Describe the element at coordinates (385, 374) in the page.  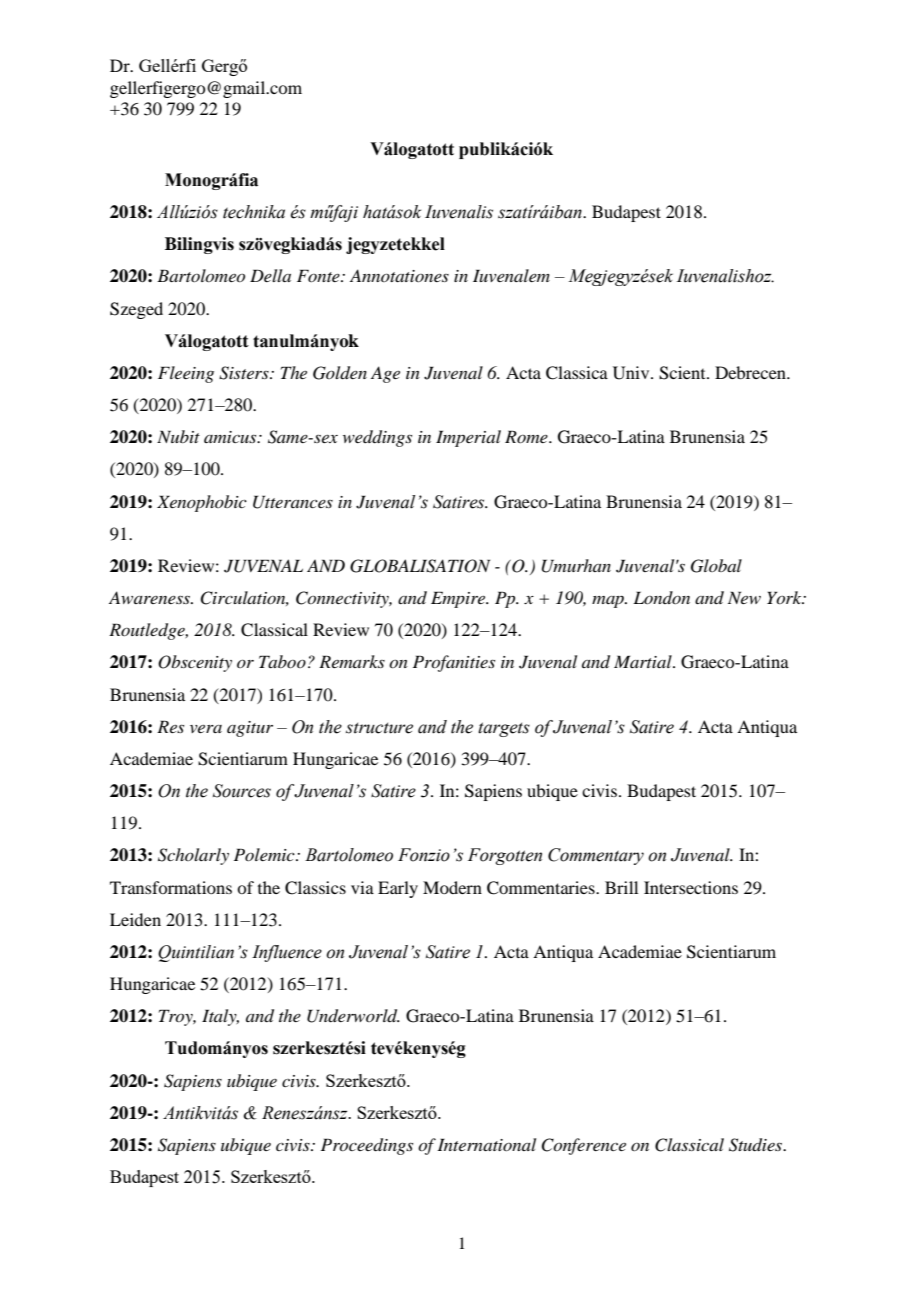
I see `Age` at that location.
